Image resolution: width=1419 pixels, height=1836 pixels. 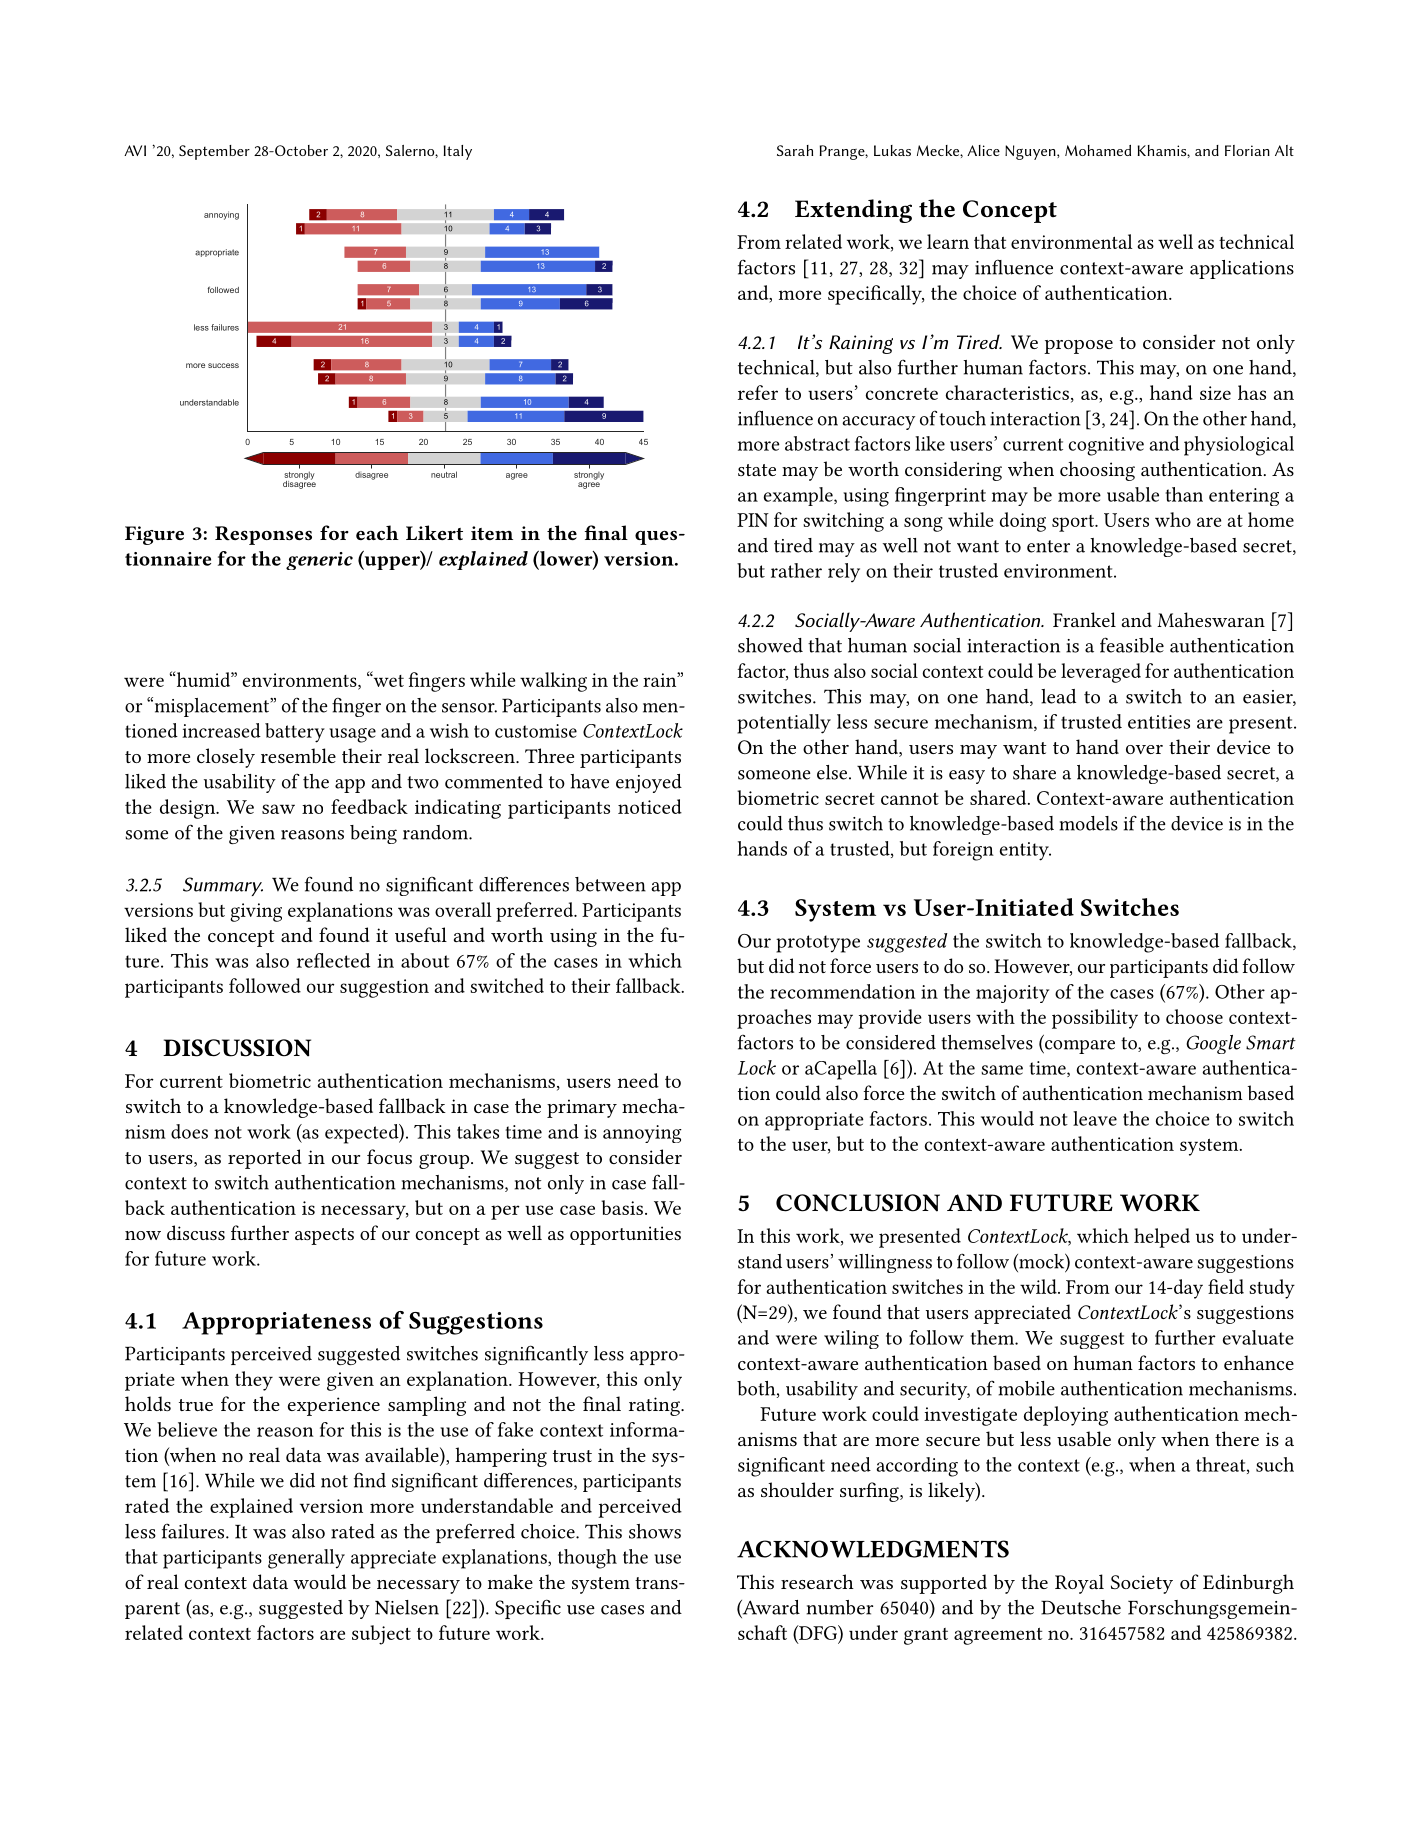 I want to click on generally, so click(x=306, y=1559).
